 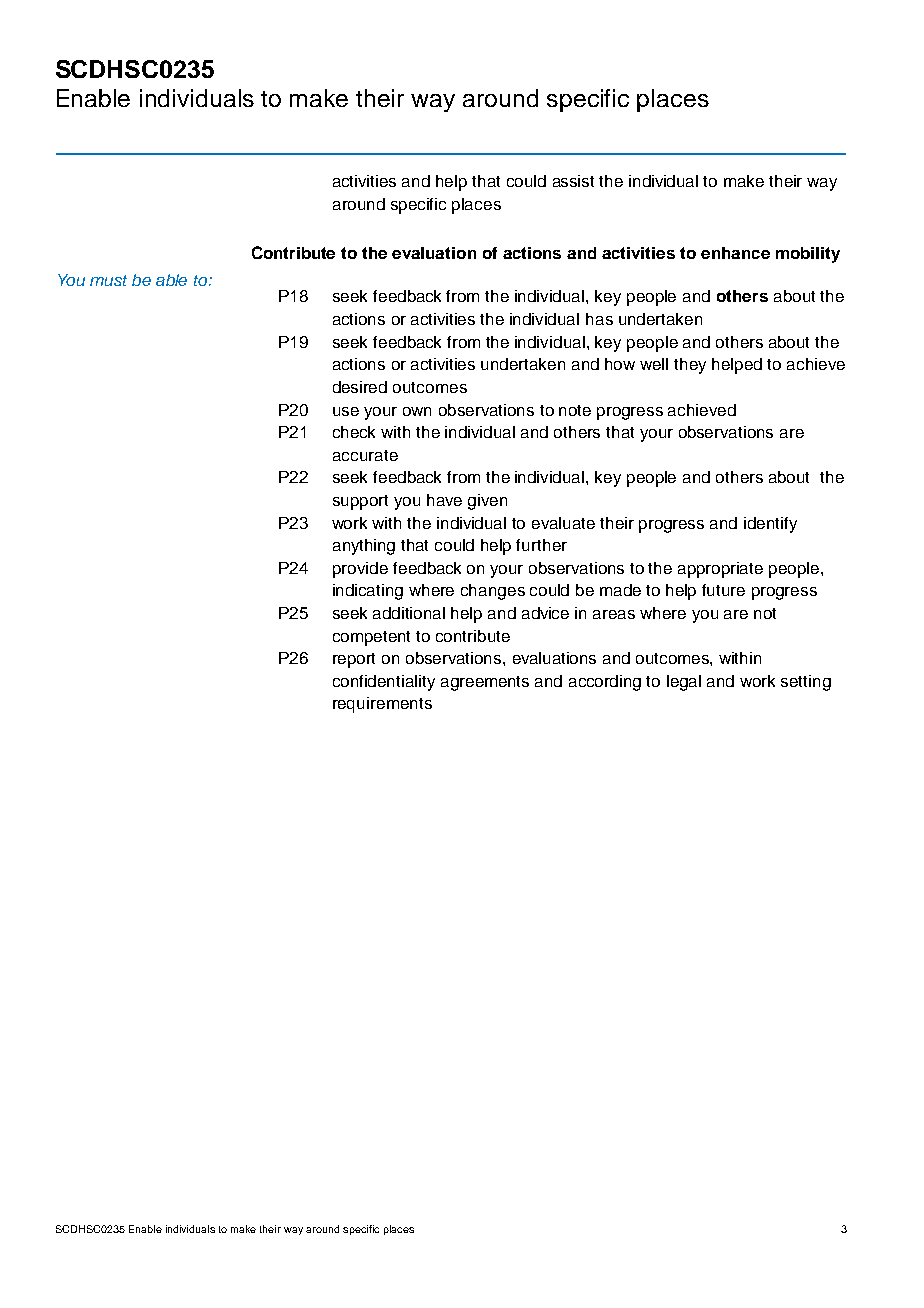 What do you see at coordinates (108, 280) in the page?
I see `must` at bounding box center [108, 280].
